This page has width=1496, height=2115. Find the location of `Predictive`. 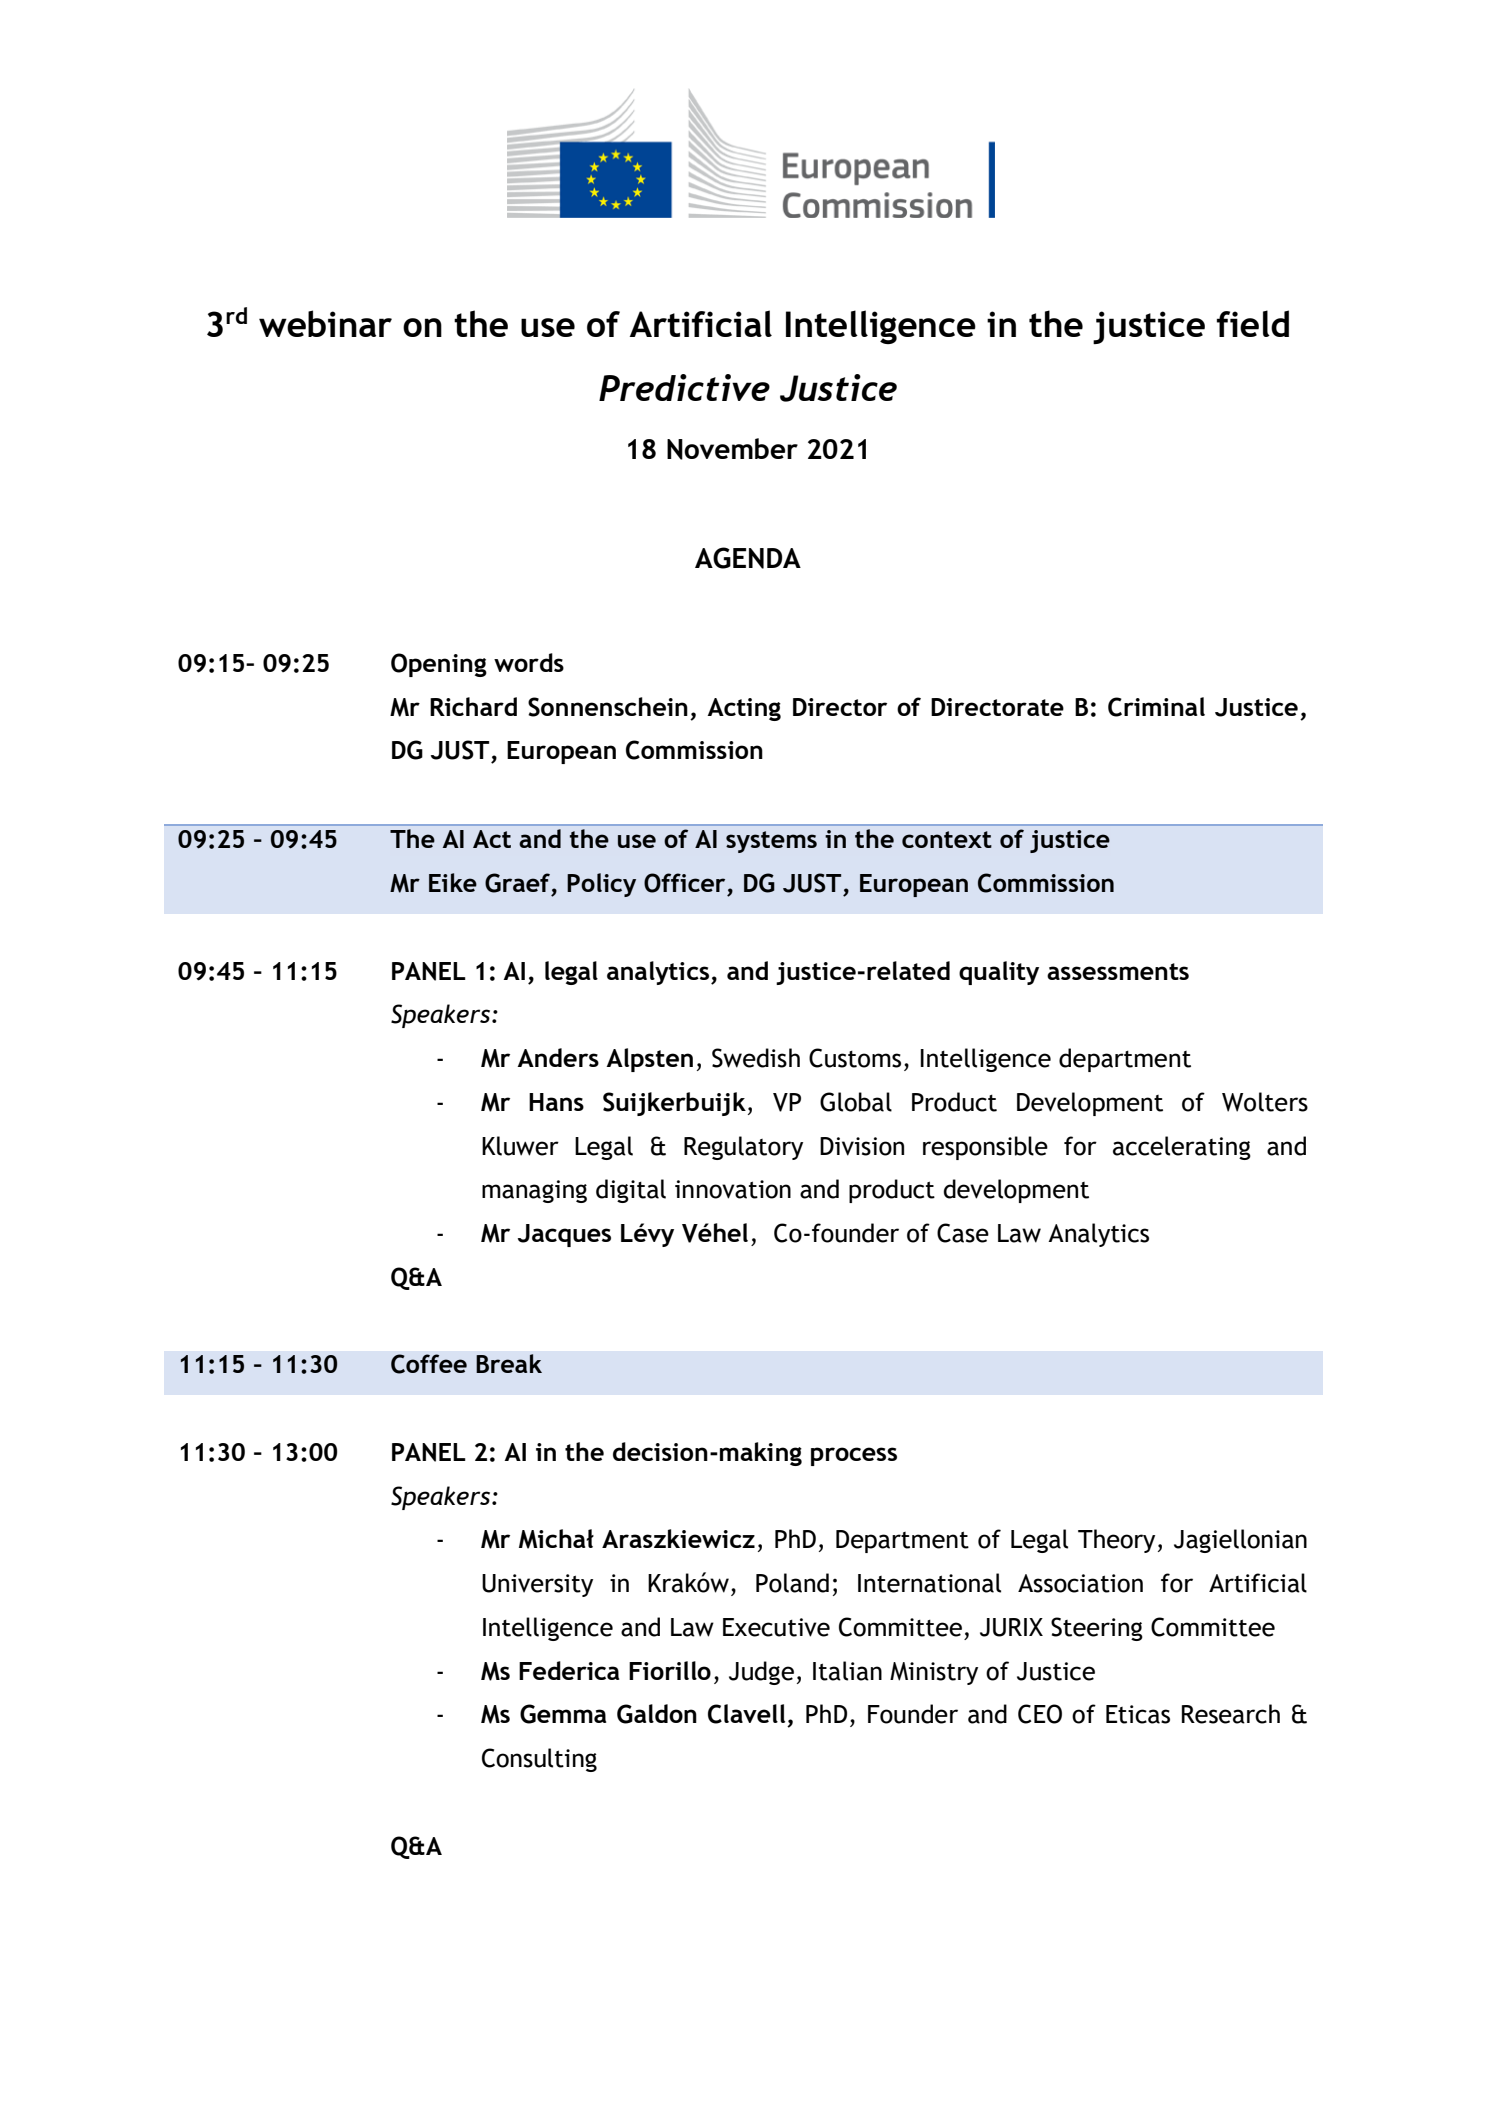

Predictive is located at coordinates (684, 387).
